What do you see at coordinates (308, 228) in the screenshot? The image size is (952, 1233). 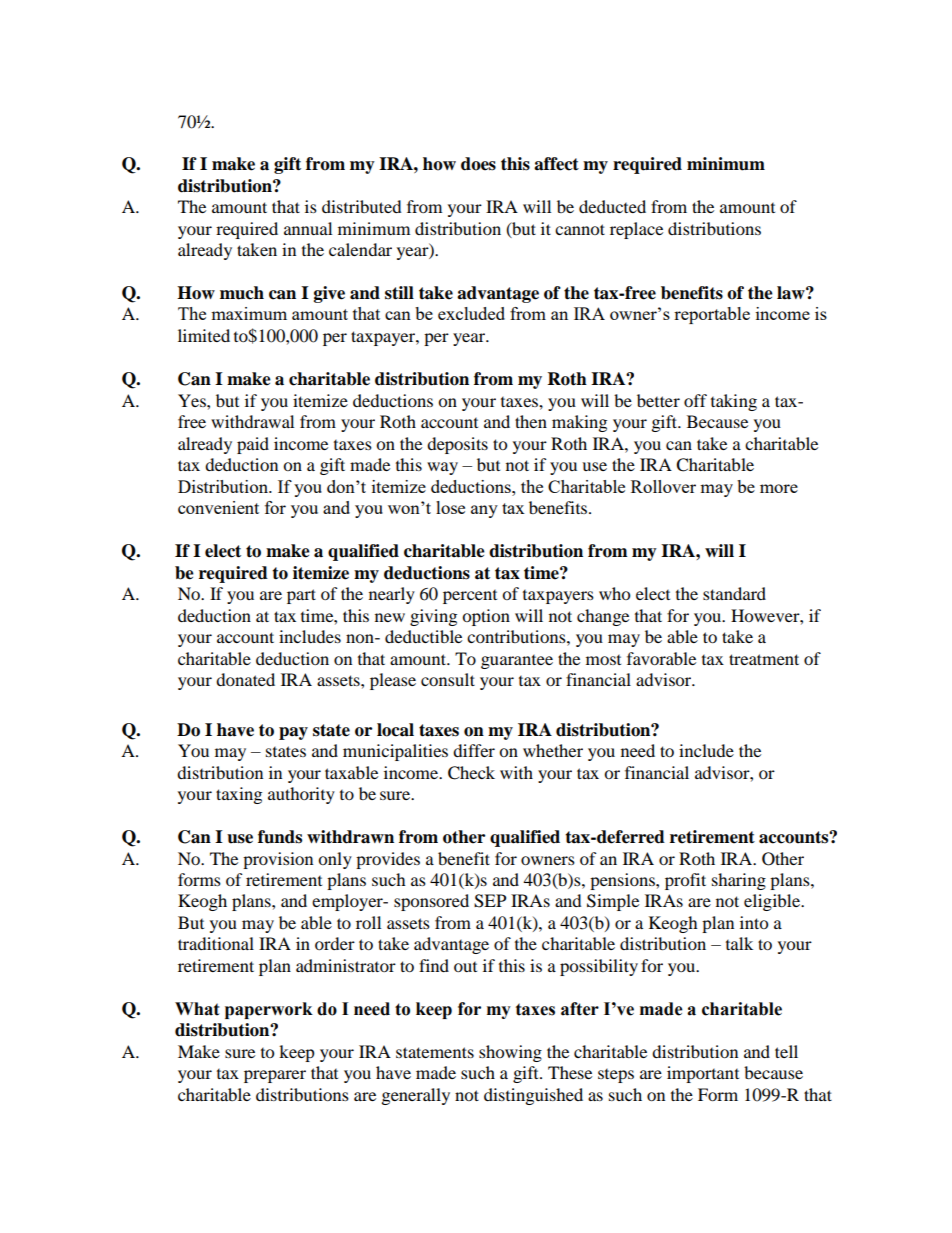 I see `annual` at bounding box center [308, 228].
